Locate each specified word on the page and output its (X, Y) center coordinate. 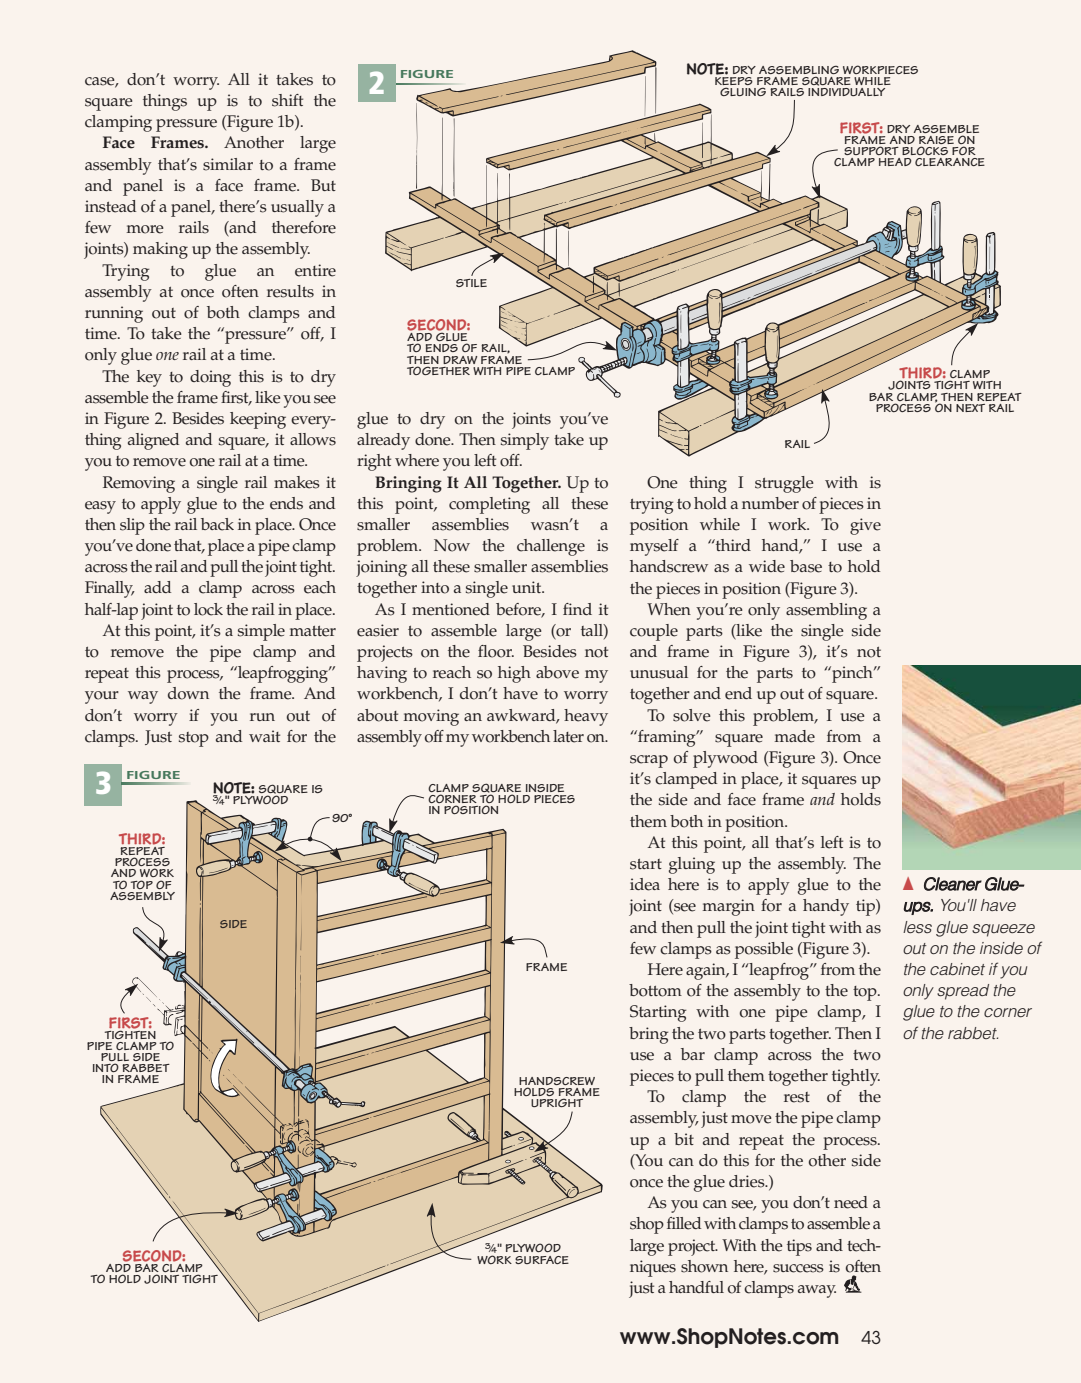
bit (684, 1139)
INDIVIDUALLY (846, 92)
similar (228, 164)
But (323, 185)
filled (684, 1223)
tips (799, 1247)
